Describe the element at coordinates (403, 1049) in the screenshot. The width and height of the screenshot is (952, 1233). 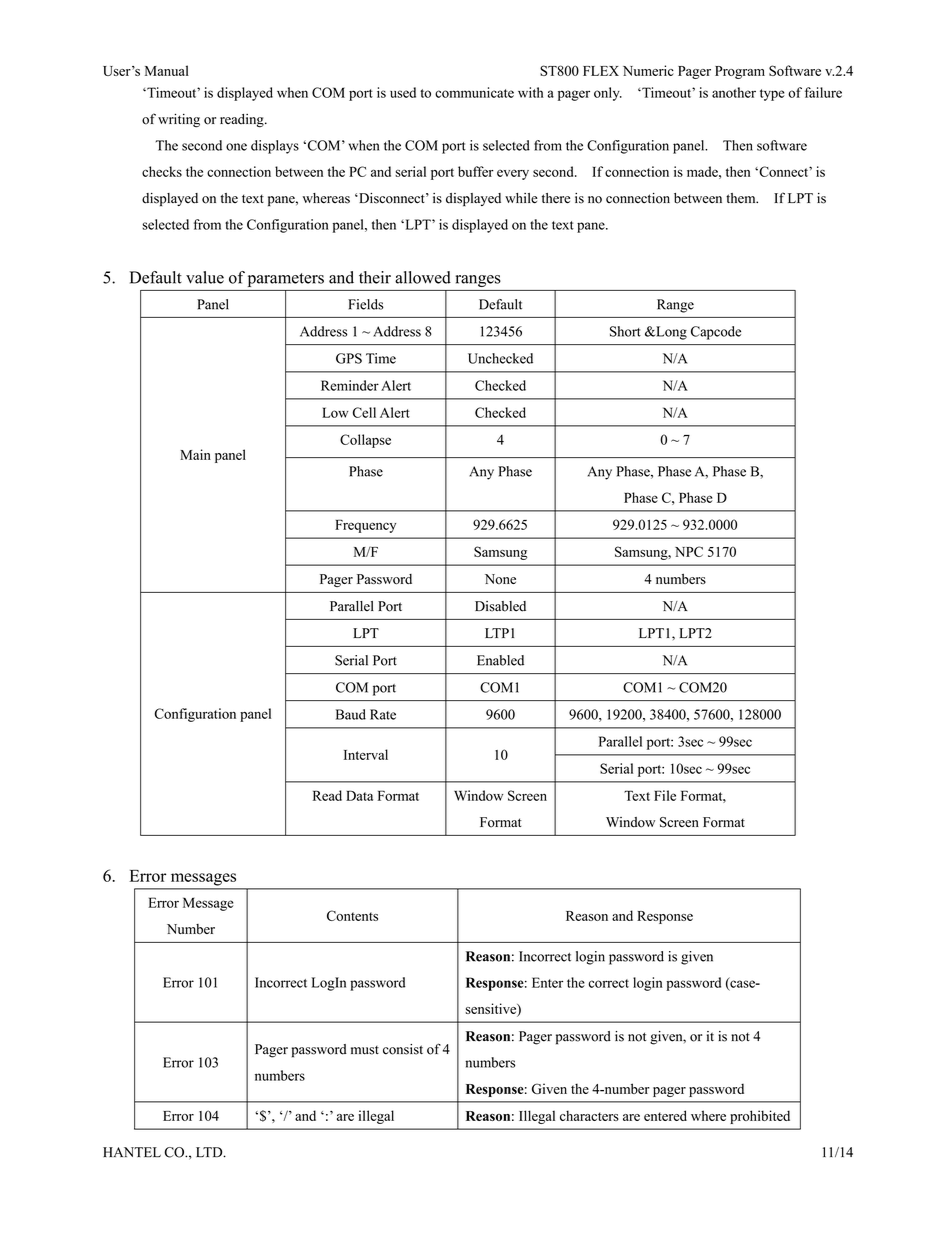
I see `consist` at that location.
